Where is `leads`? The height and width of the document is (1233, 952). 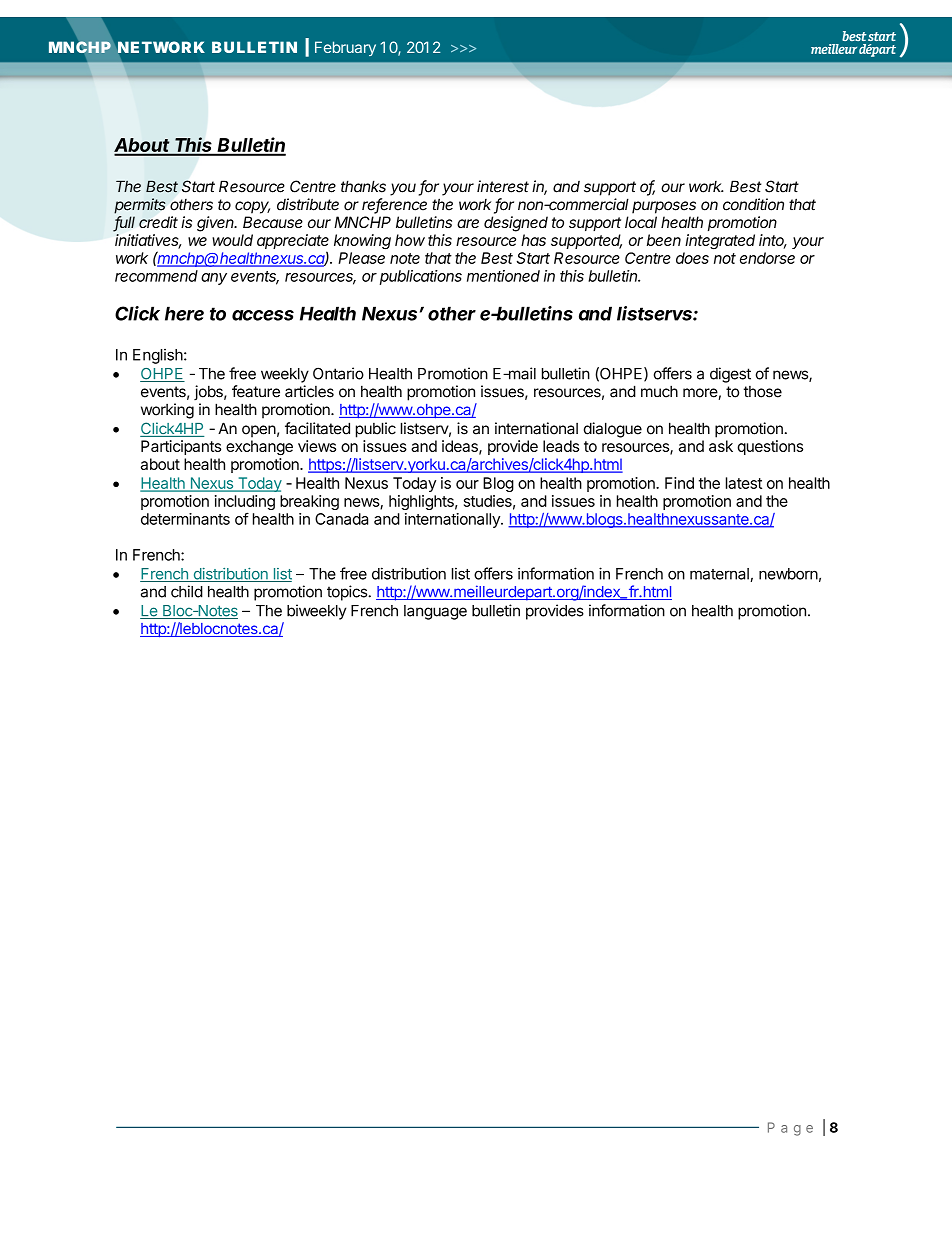
leads is located at coordinates (561, 446).
